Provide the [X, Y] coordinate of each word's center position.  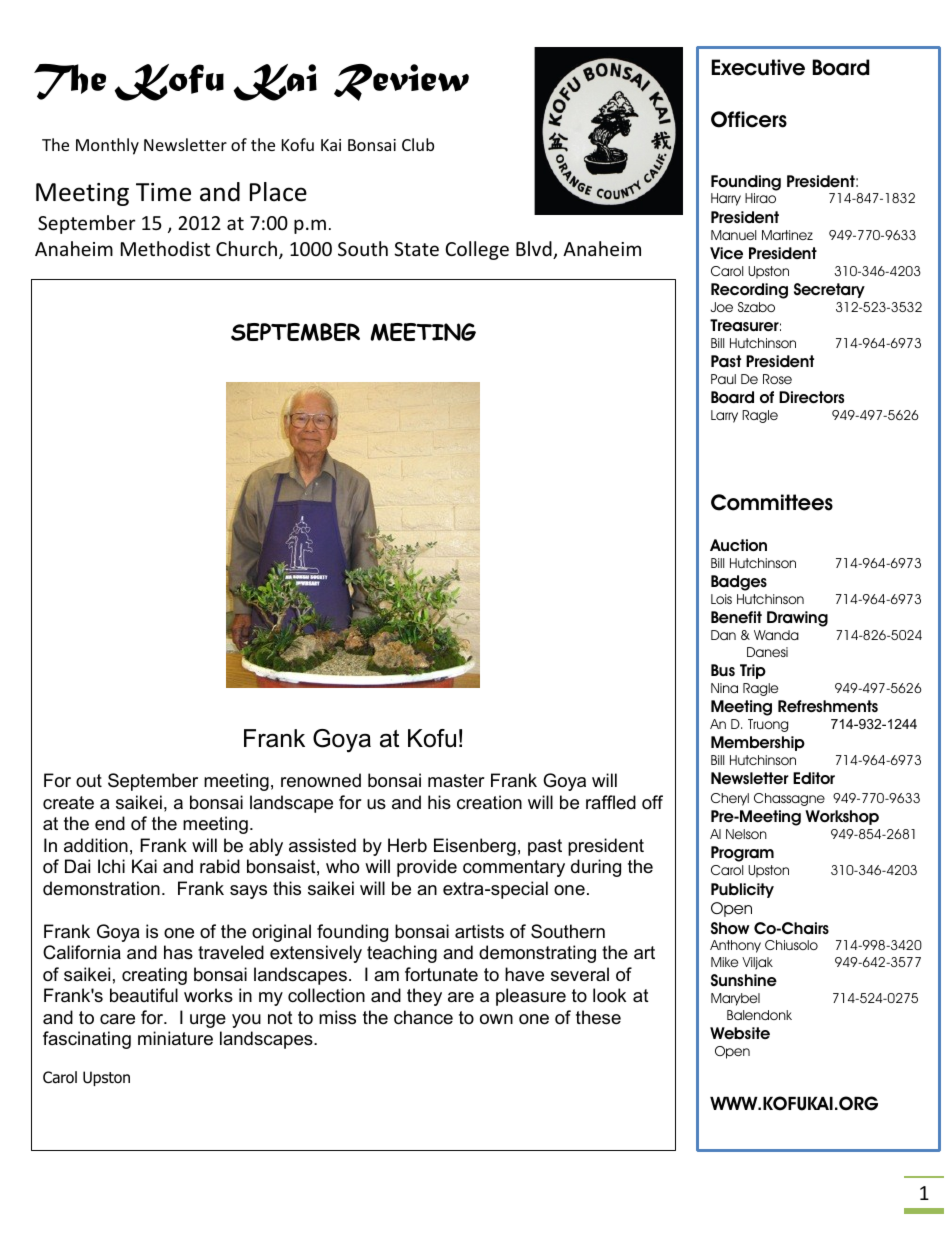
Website [740, 1033]
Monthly [107, 146]
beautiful [144, 995]
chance [423, 1017]
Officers [749, 119]
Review [401, 82]
